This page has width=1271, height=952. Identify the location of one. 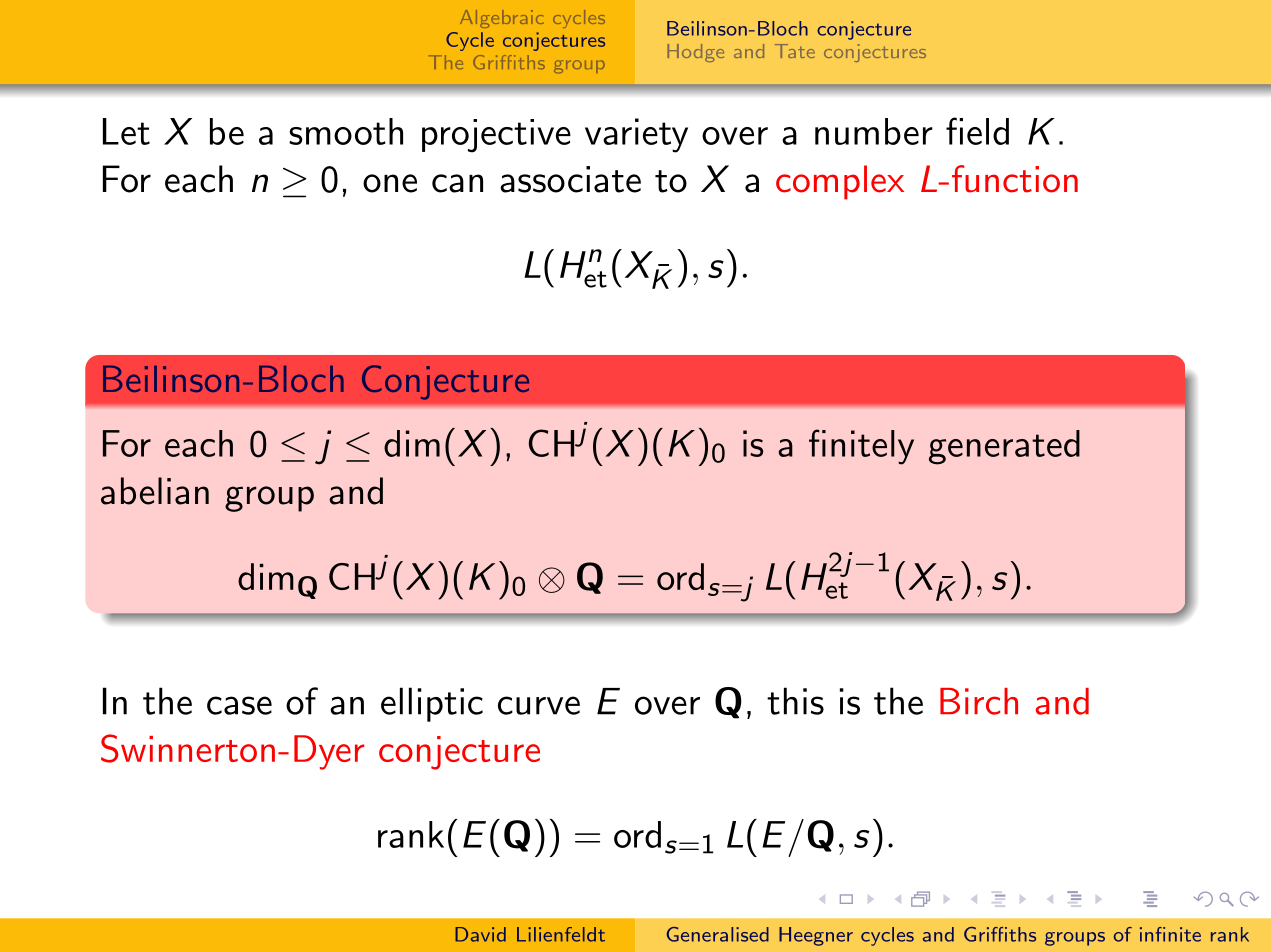
(390, 183).
